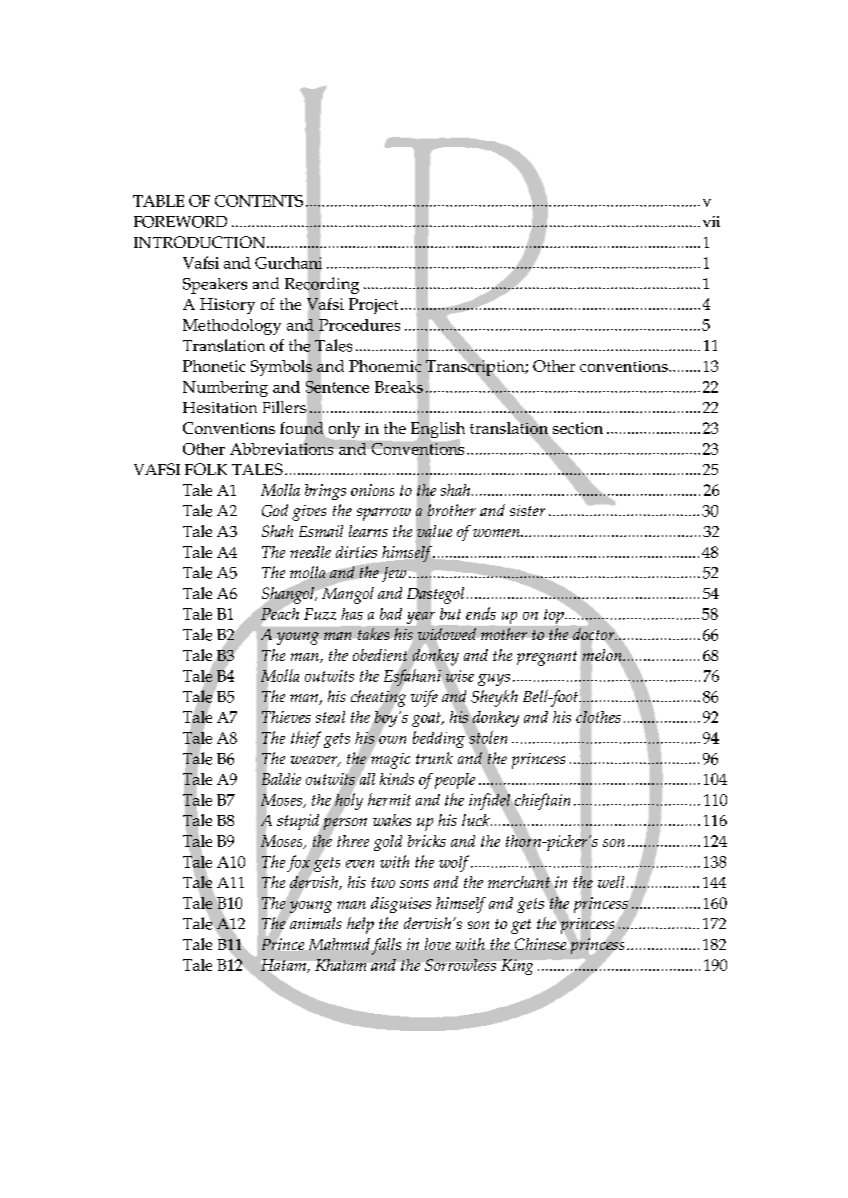 The image size is (848, 1198). I want to click on vii, so click(711, 221).
